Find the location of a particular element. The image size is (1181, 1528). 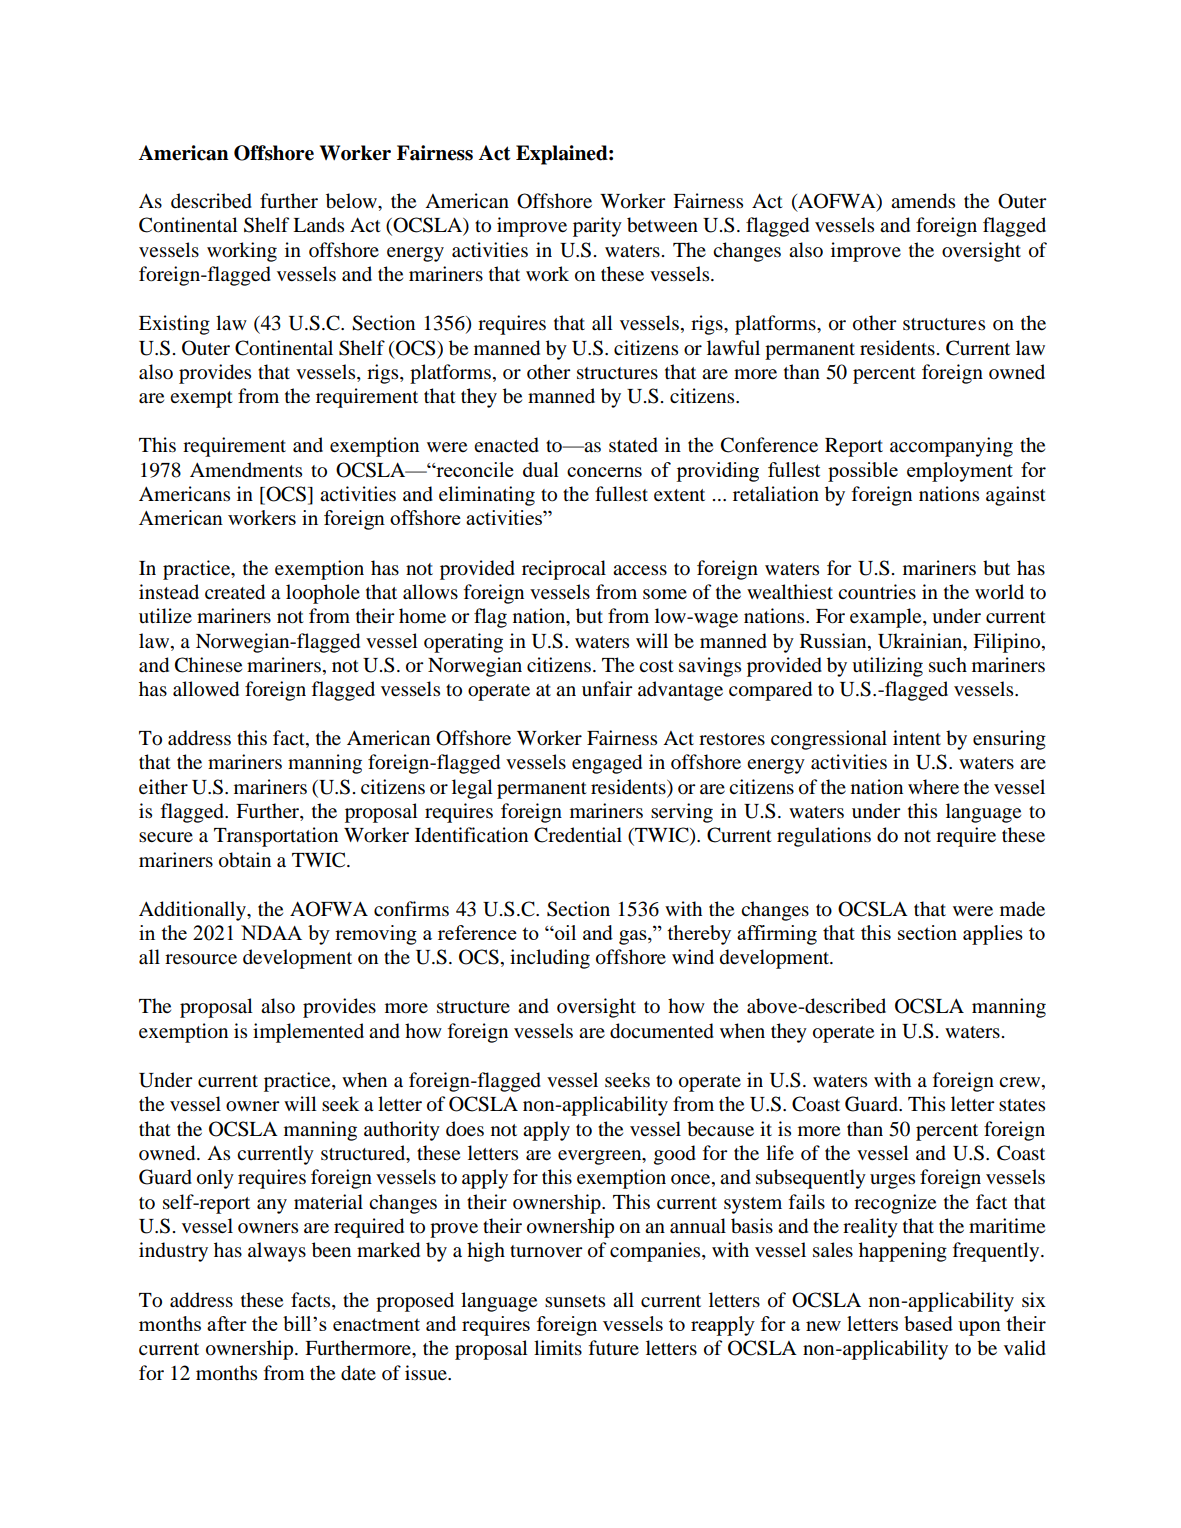

states is located at coordinates (1022, 1105).
